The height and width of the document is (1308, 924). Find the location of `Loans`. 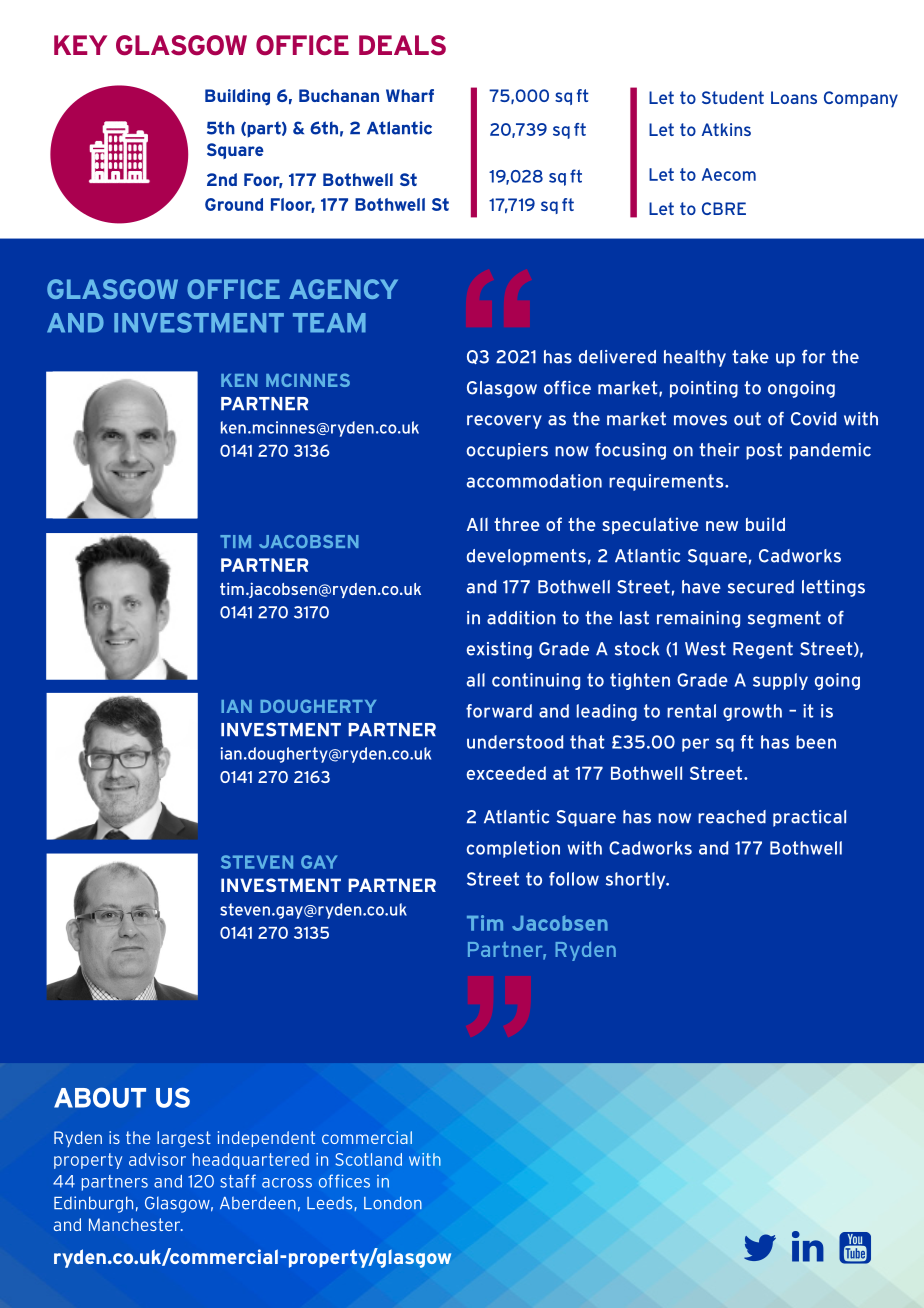

Loans is located at coordinates (794, 97).
